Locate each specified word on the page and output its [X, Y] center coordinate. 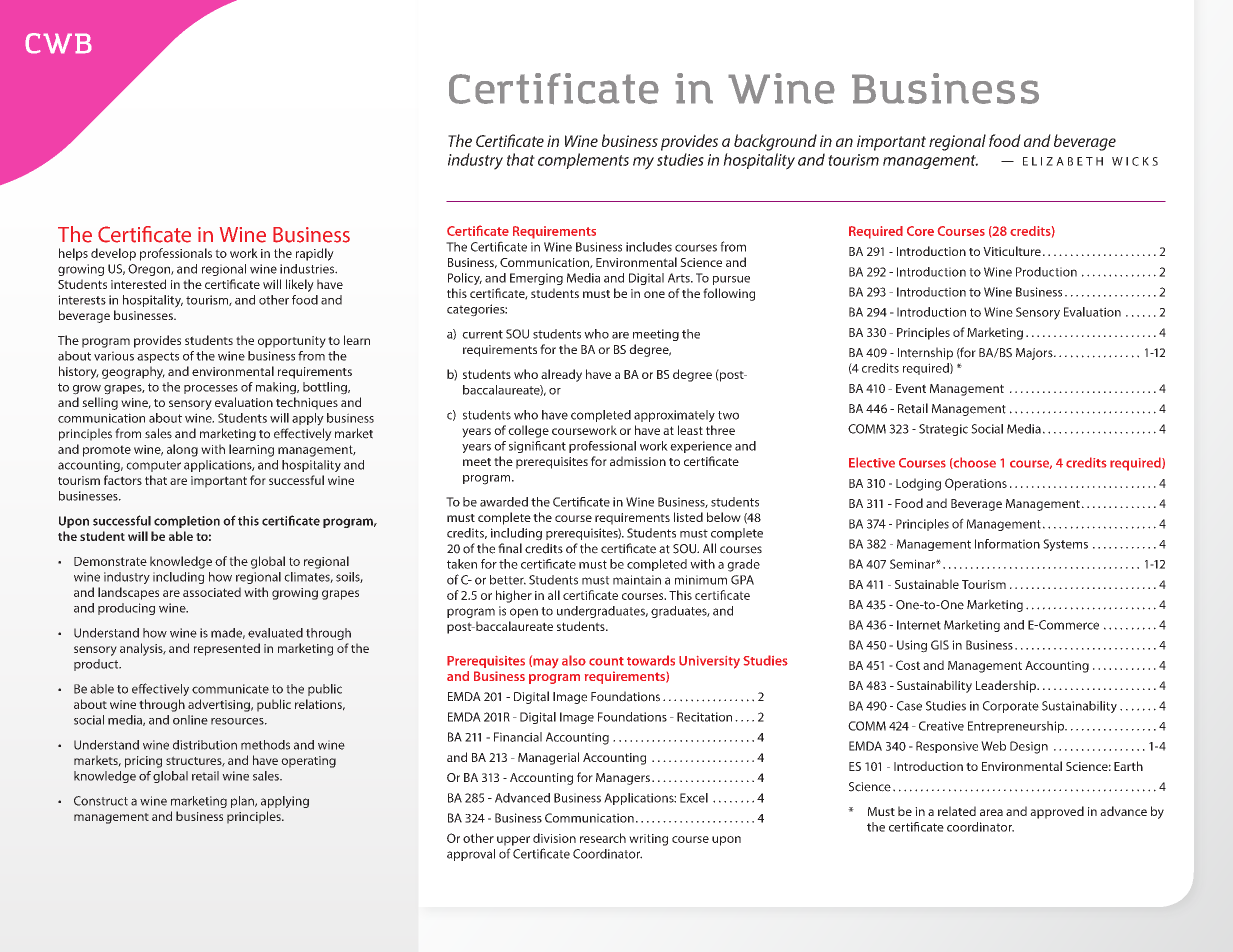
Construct [101, 801]
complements [583, 161]
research [603, 838]
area [991, 812]
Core [920, 231]
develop [113, 254]
